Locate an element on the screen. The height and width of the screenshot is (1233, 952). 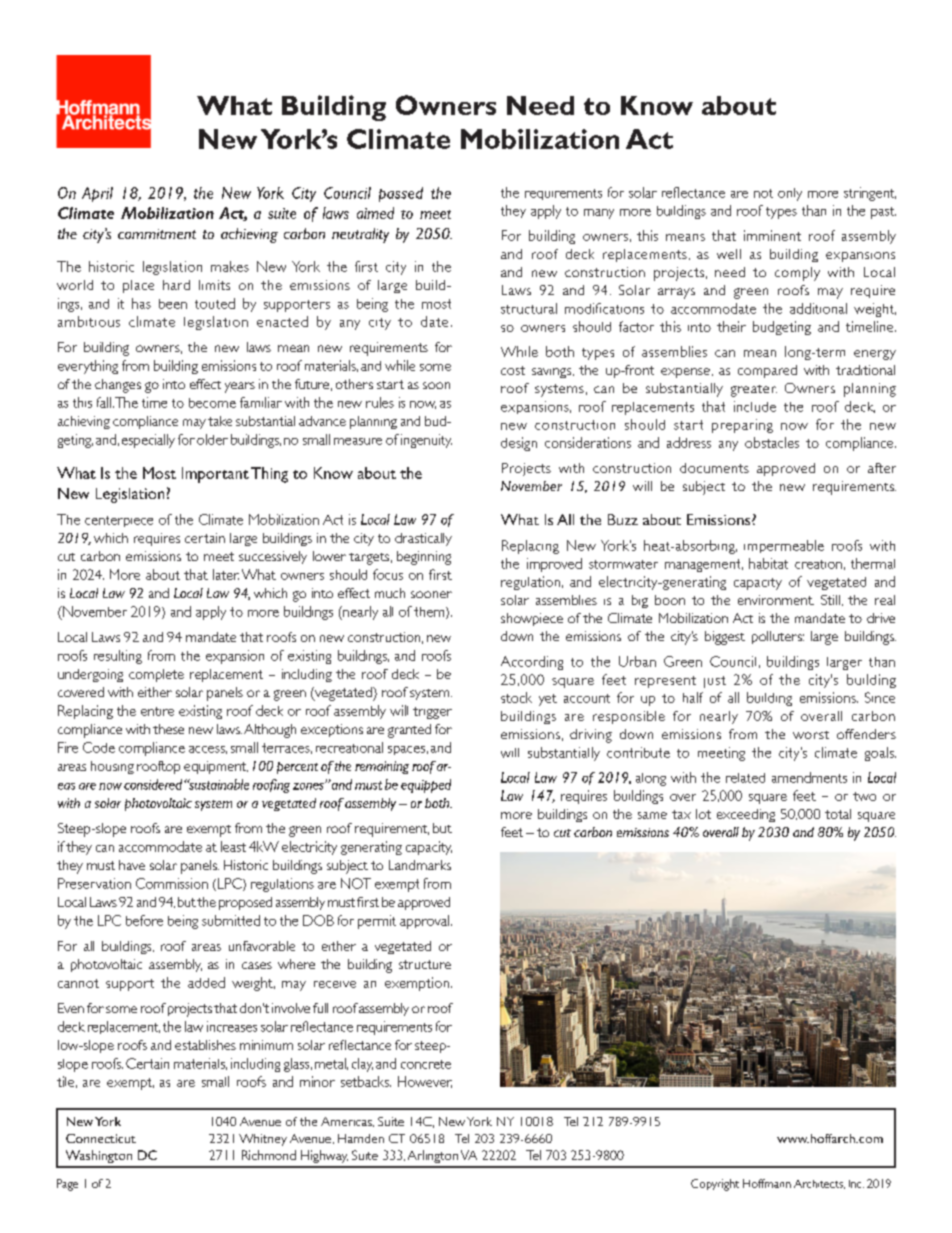
commitment is located at coordinates (157, 234).
